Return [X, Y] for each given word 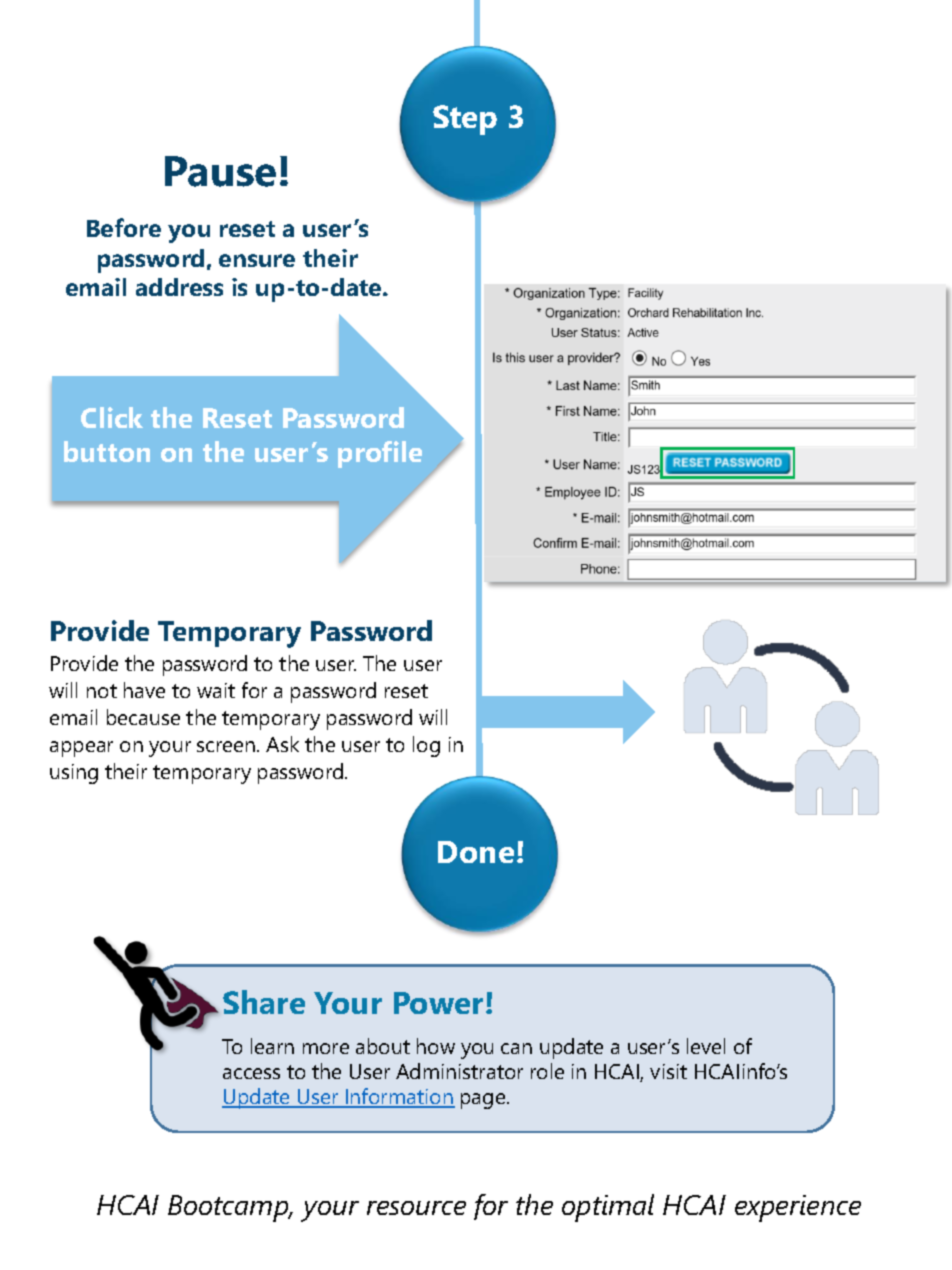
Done [476, 852]
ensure [257, 260]
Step [465, 120]
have [144, 690]
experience [798, 1208]
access [251, 1073]
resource [416, 1208]
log [426, 746]
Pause [220, 171]
